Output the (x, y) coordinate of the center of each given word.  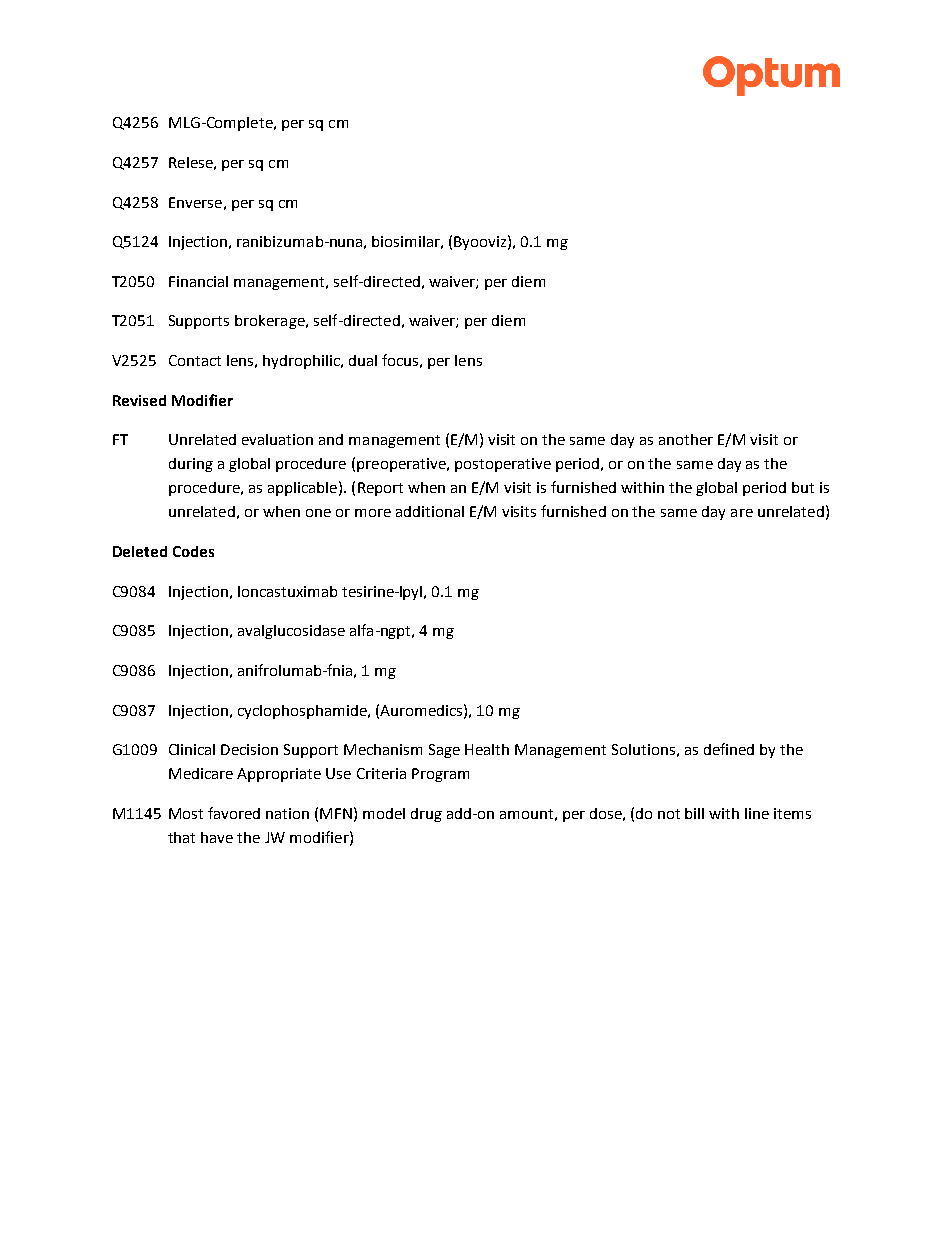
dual (363, 360)
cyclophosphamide (303, 712)
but (803, 487)
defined (729, 749)
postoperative (503, 465)
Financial (198, 281)
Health (487, 749)
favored (234, 813)
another (686, 439)
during (191, 465)
